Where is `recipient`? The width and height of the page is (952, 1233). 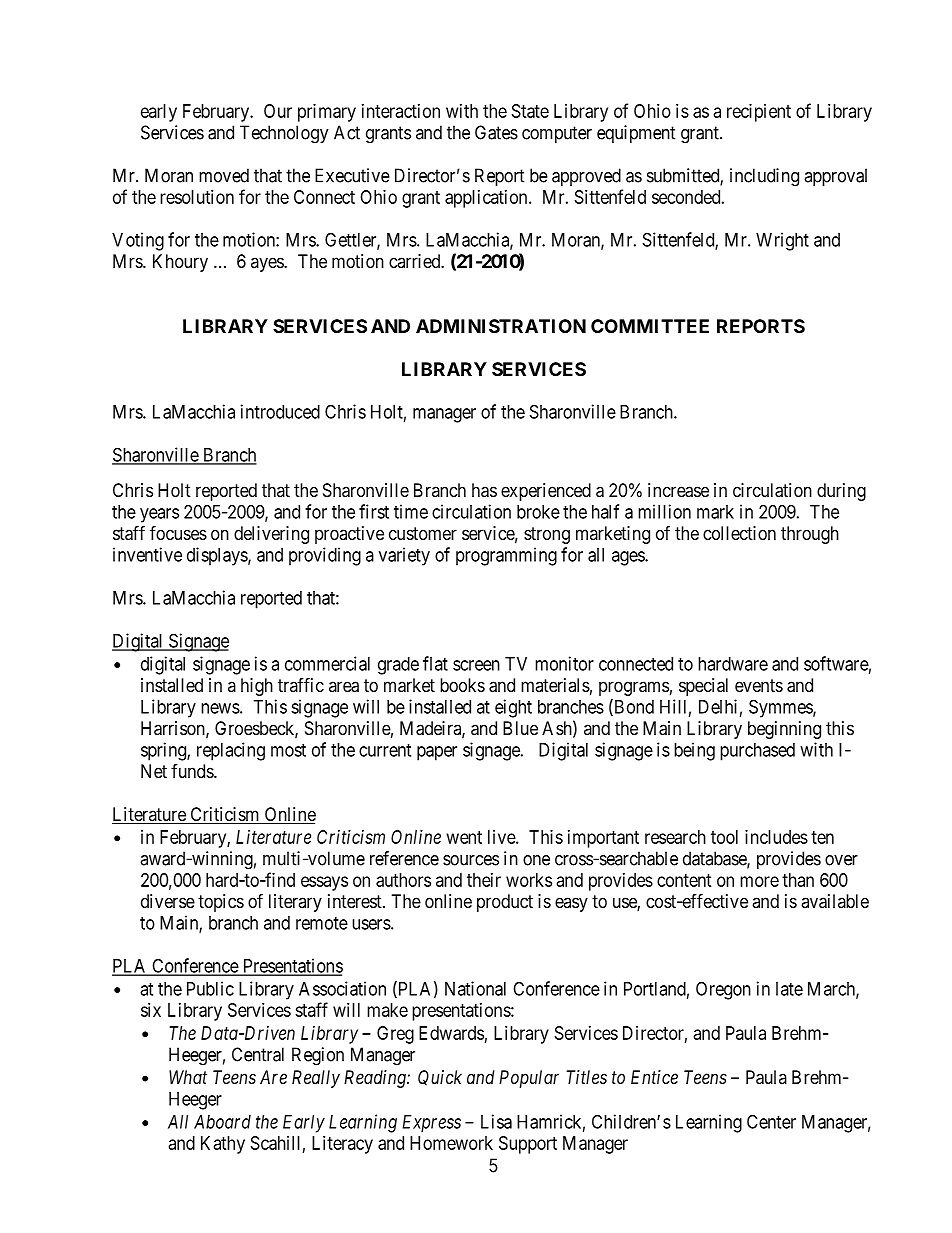
recipient is located at coordinates (759, 113).
